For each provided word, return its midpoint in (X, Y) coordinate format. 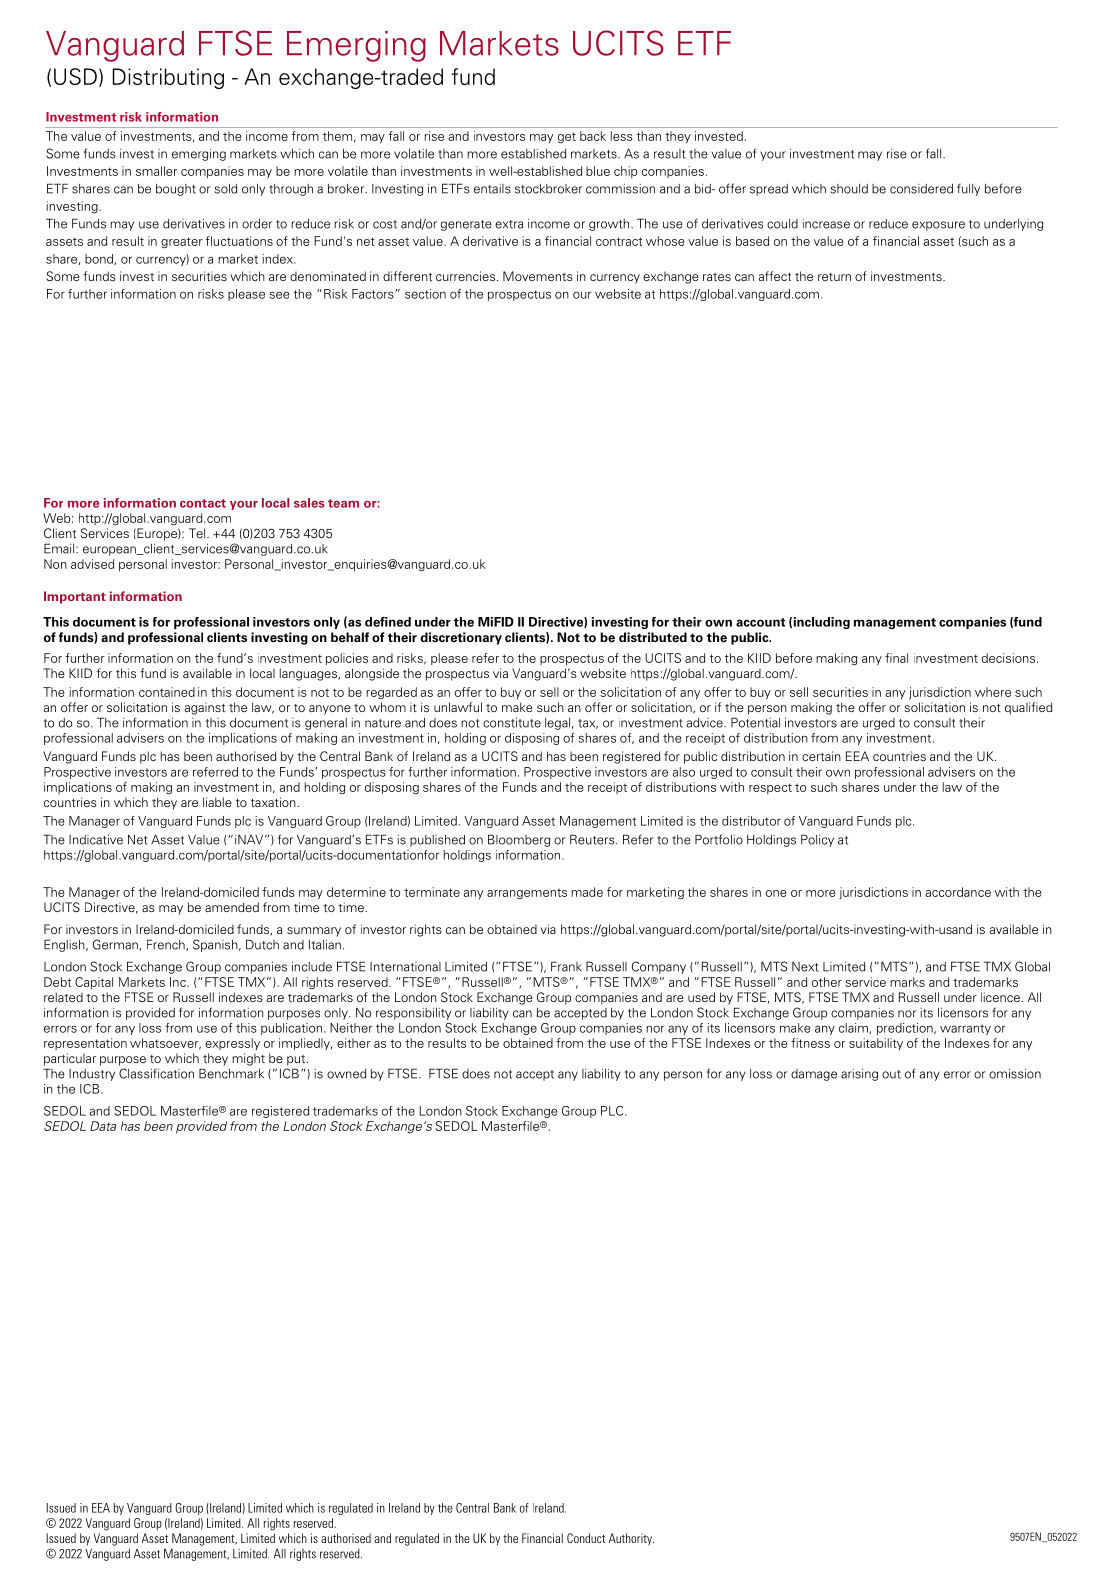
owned (346, 1074)
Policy (817, 840)
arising (859, 1075)
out (891, 1074)
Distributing (168, 78)
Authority (631, 1539)
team (343, 503)
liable (217, 802)
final (896, 658)
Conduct (586, 1538)
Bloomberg (519, 840)
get (567, 138)
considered (921, 189)
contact (203, 503)
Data (103, 1126)
